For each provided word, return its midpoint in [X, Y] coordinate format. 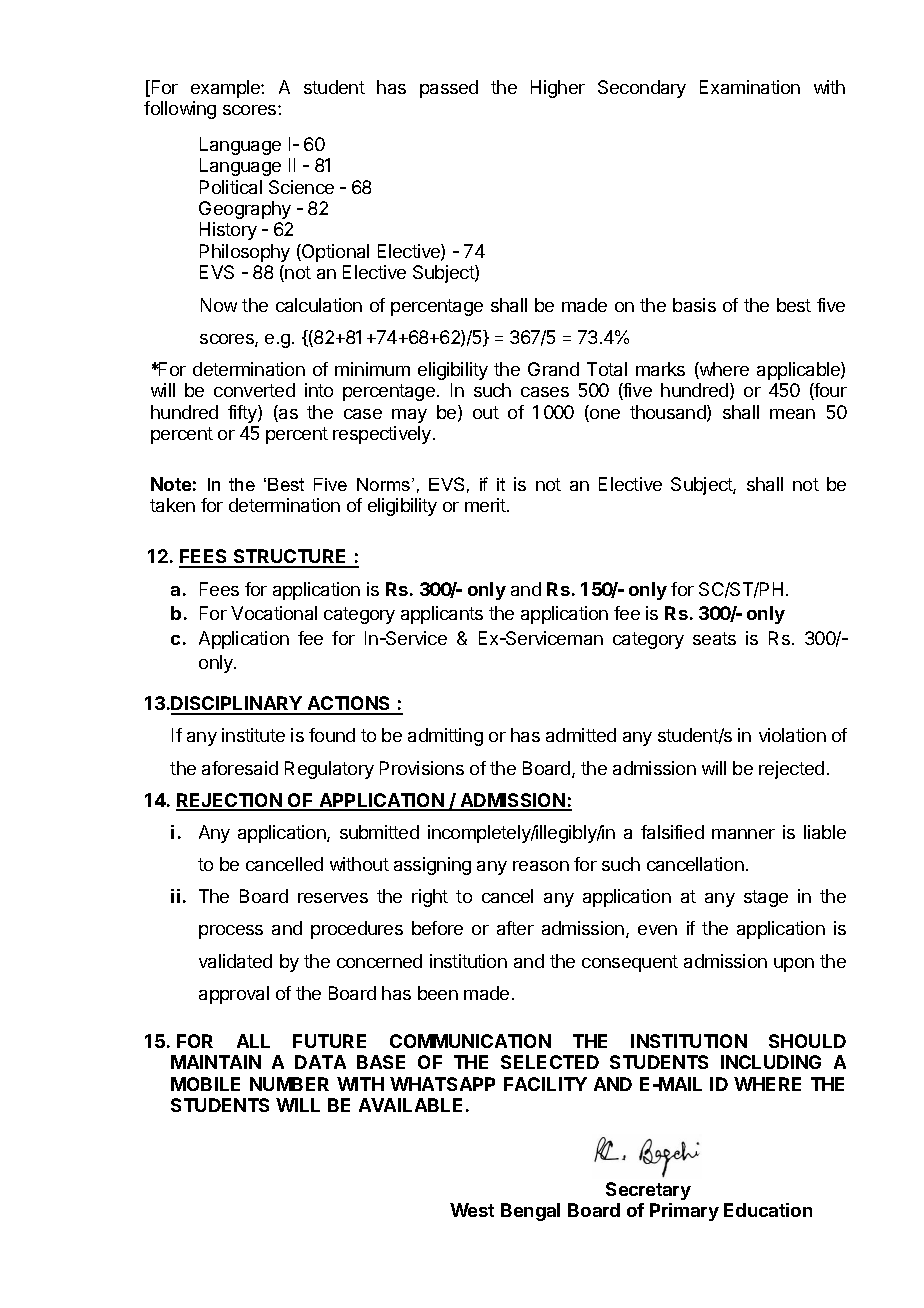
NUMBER [289, 1084]
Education [768, 1210]
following [180, 110]
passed [449, 89]
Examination [750, 87]
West [472, 1210]
